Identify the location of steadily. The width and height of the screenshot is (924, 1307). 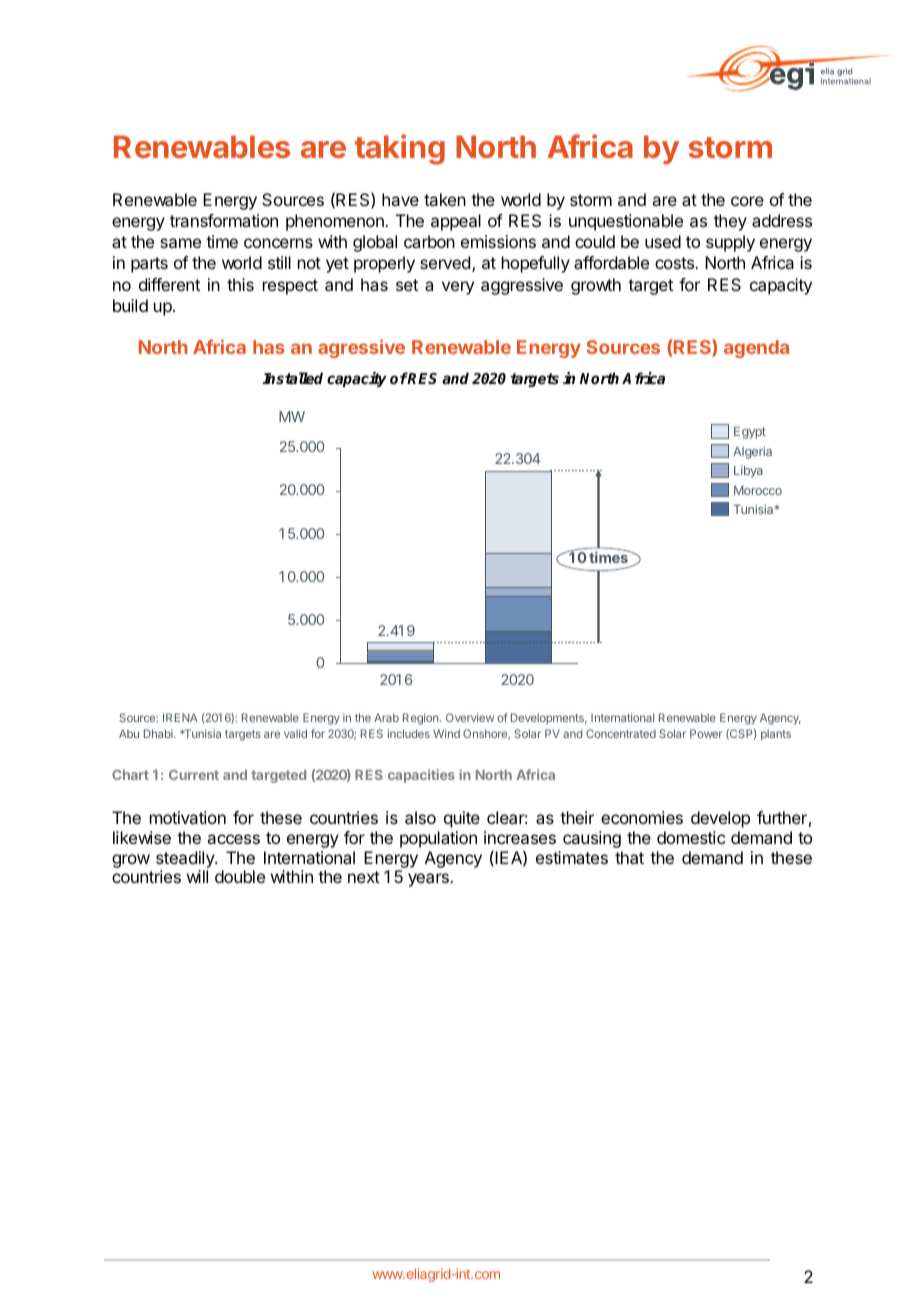
(186, 859).
